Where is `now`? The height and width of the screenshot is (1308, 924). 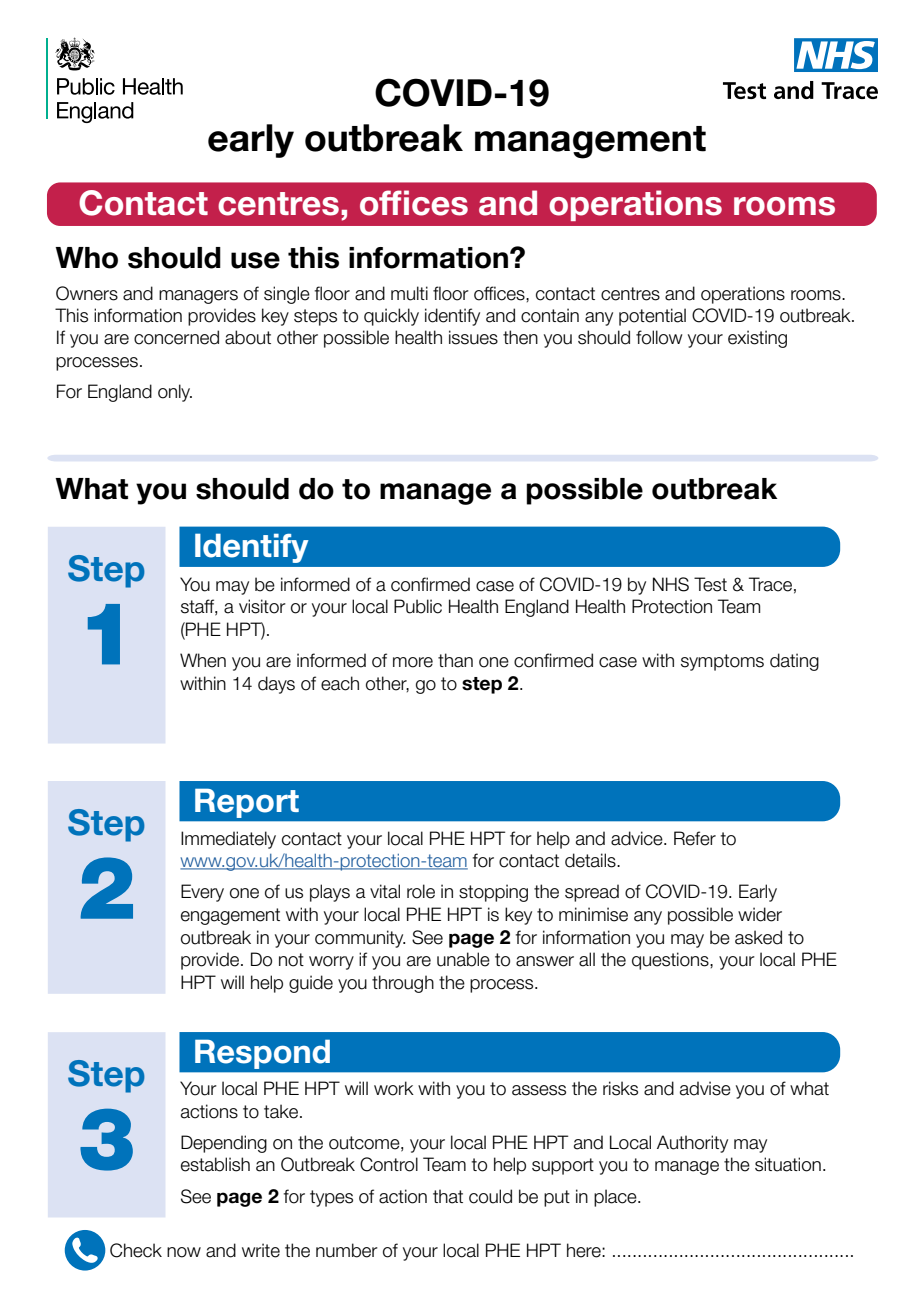
now is located at coordinates (184, 1252).
